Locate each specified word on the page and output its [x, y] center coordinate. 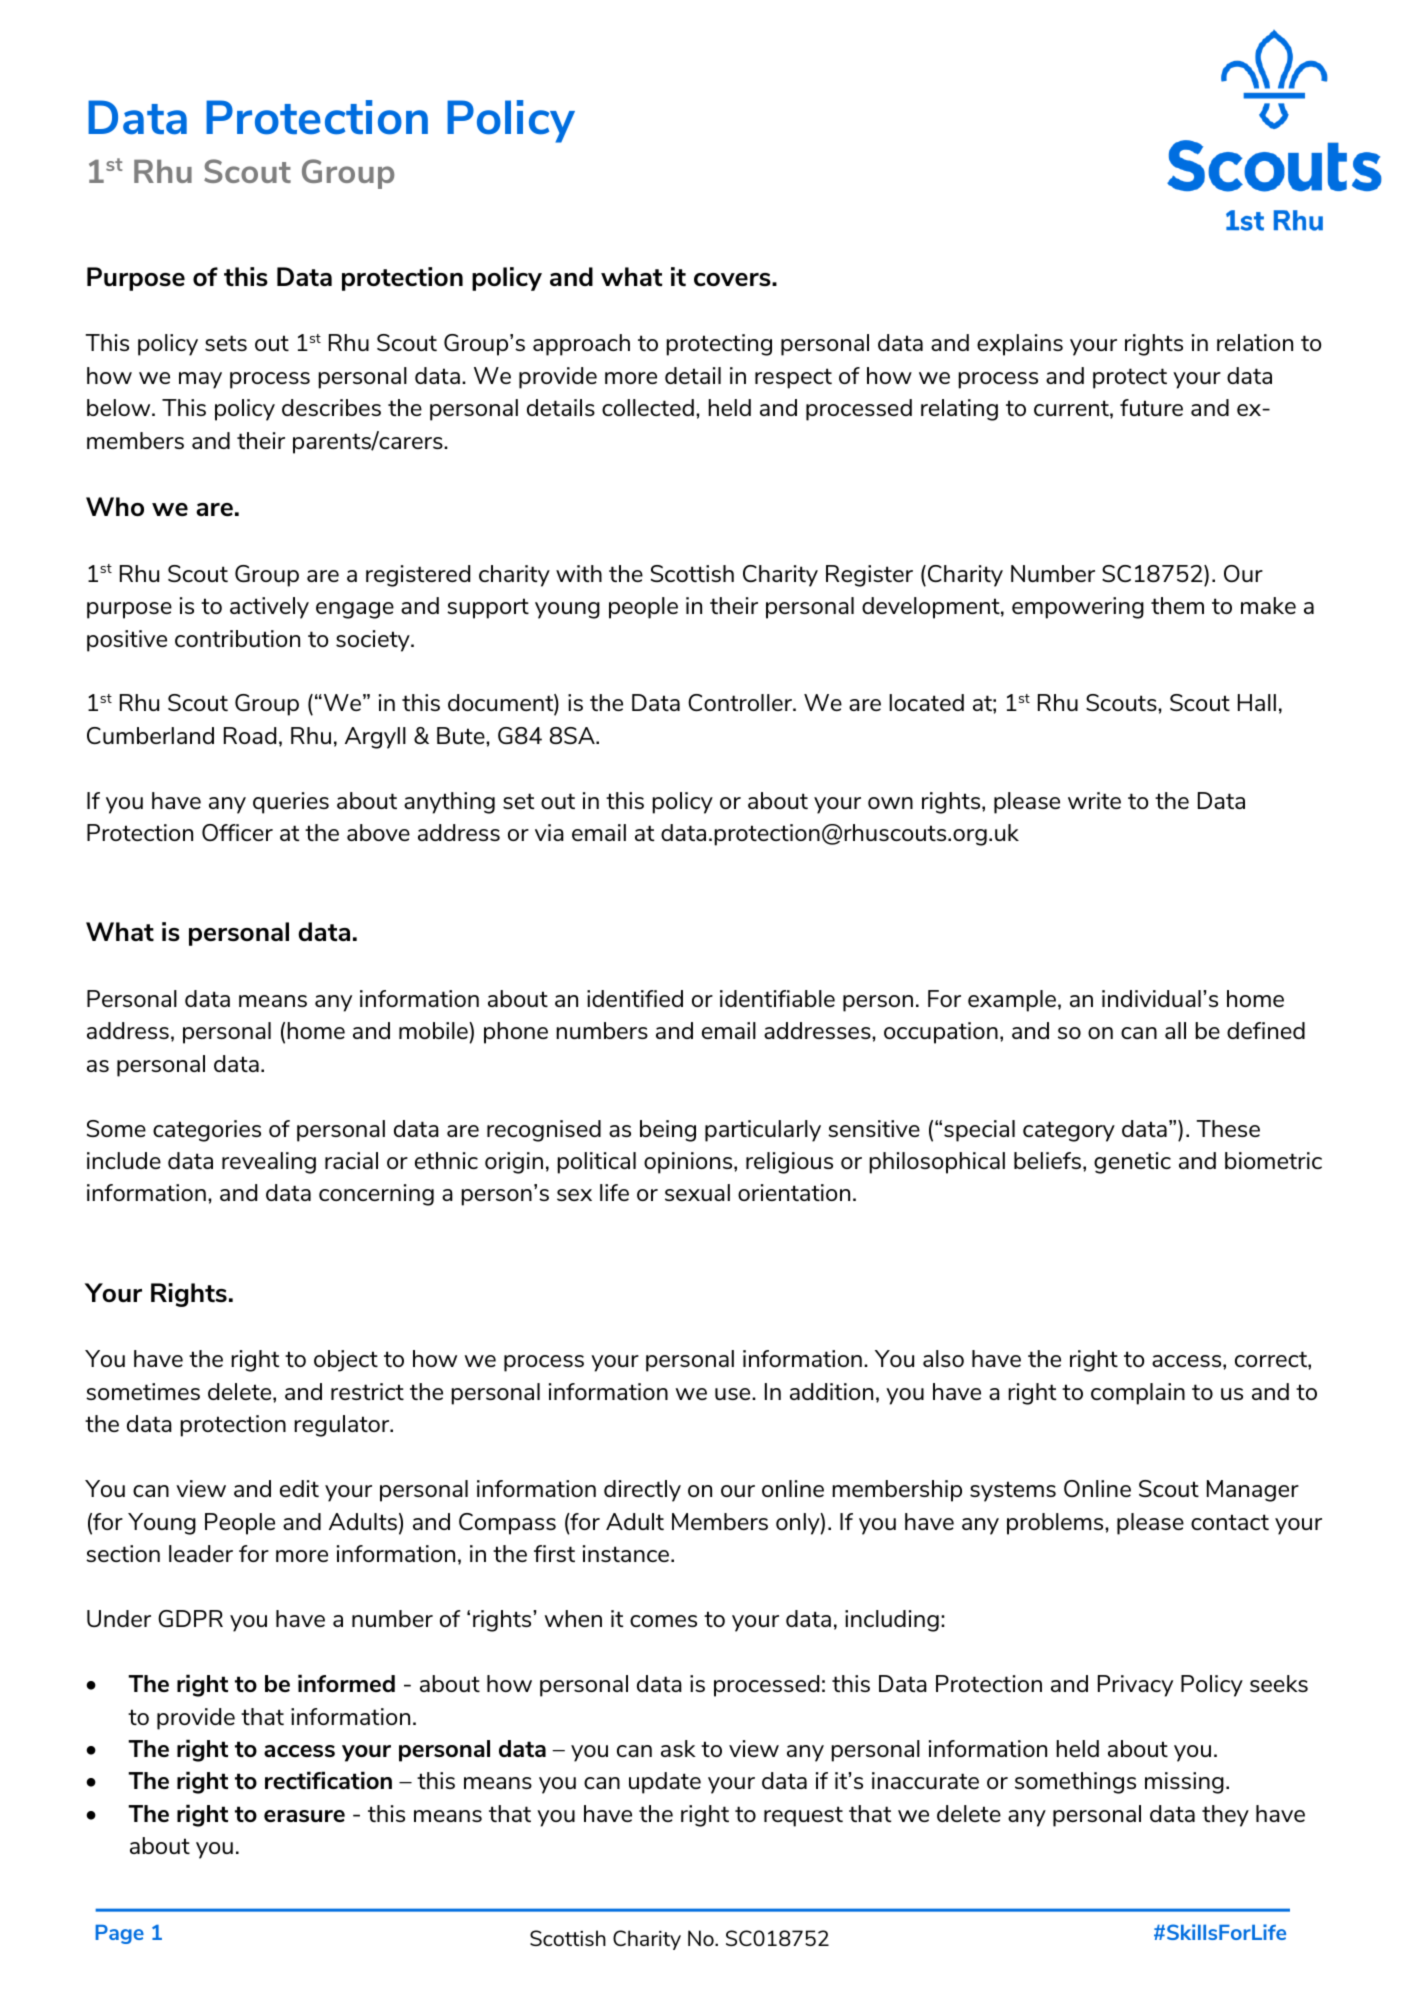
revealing [269, 1163]
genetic [1132, 1163]
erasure [304, 1816]
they [1225, 1816]
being [668, 1131]
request [803, 1816]
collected [648, 407]
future [1151, 407]
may [200, 380]
